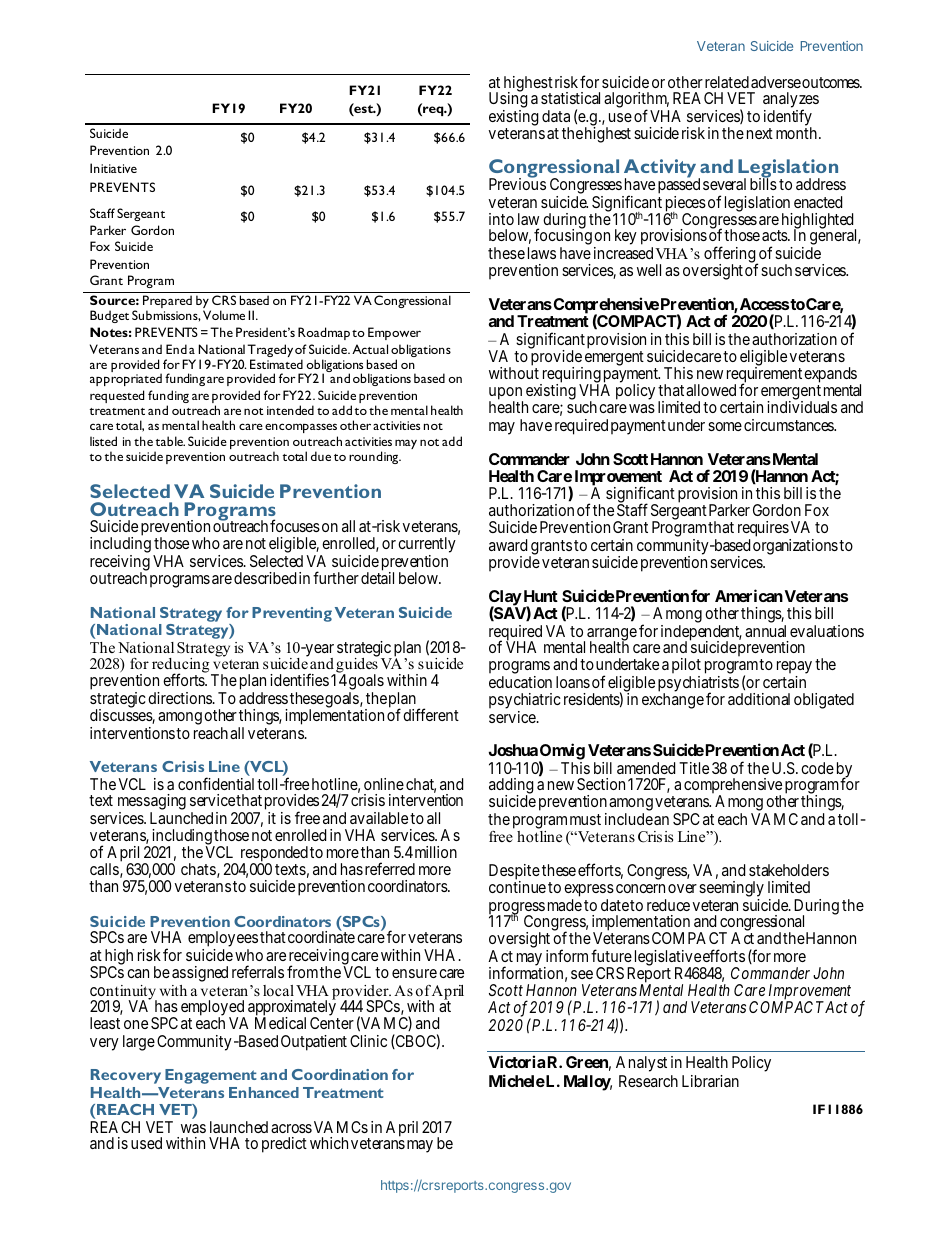 This screenshot has width=952, height=1233. Describe the element at coordinates (113, 168) in the screenshot. I see `Initiative` at that location.
